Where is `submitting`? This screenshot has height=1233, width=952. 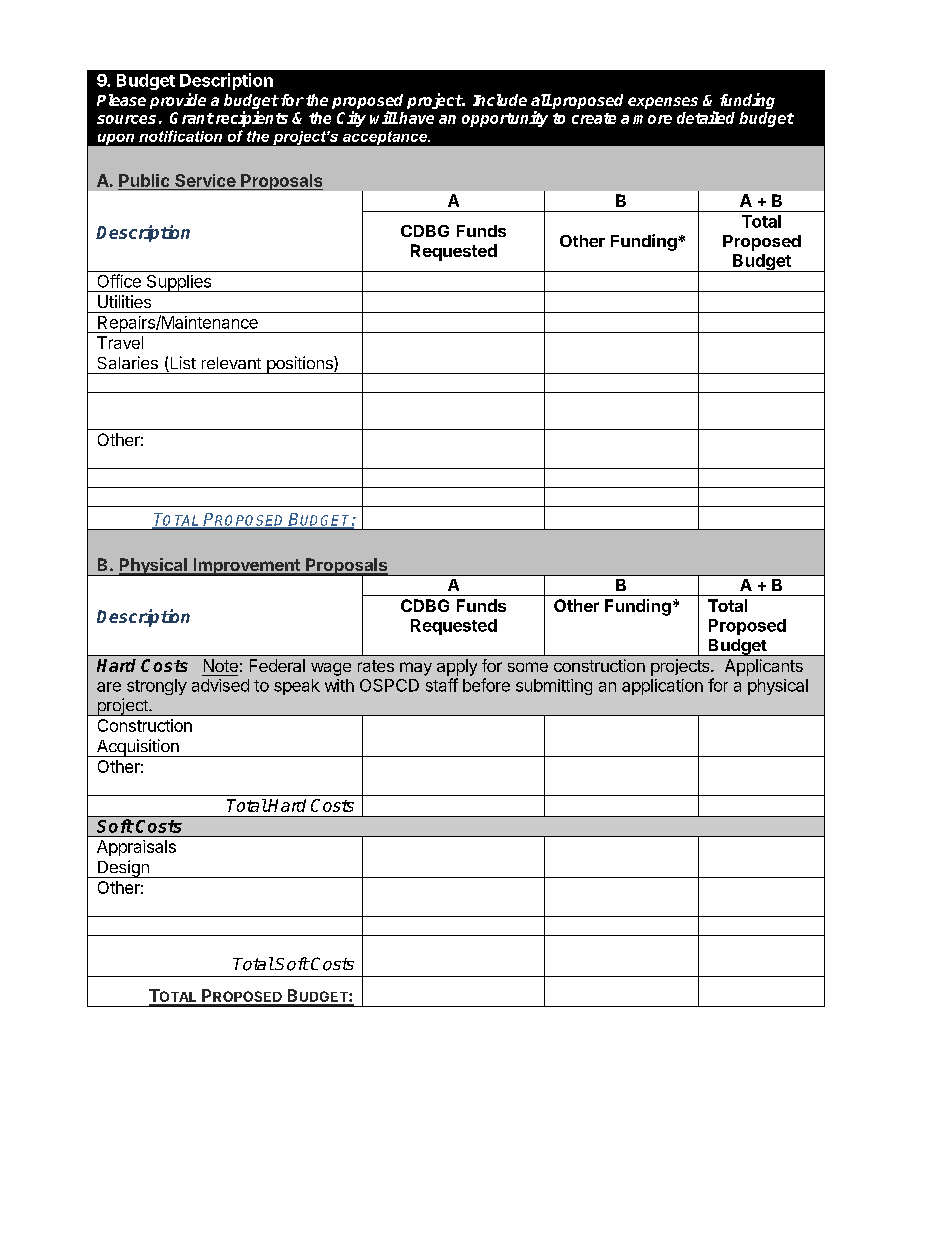
submitting is located at coordinates (554, 687).
